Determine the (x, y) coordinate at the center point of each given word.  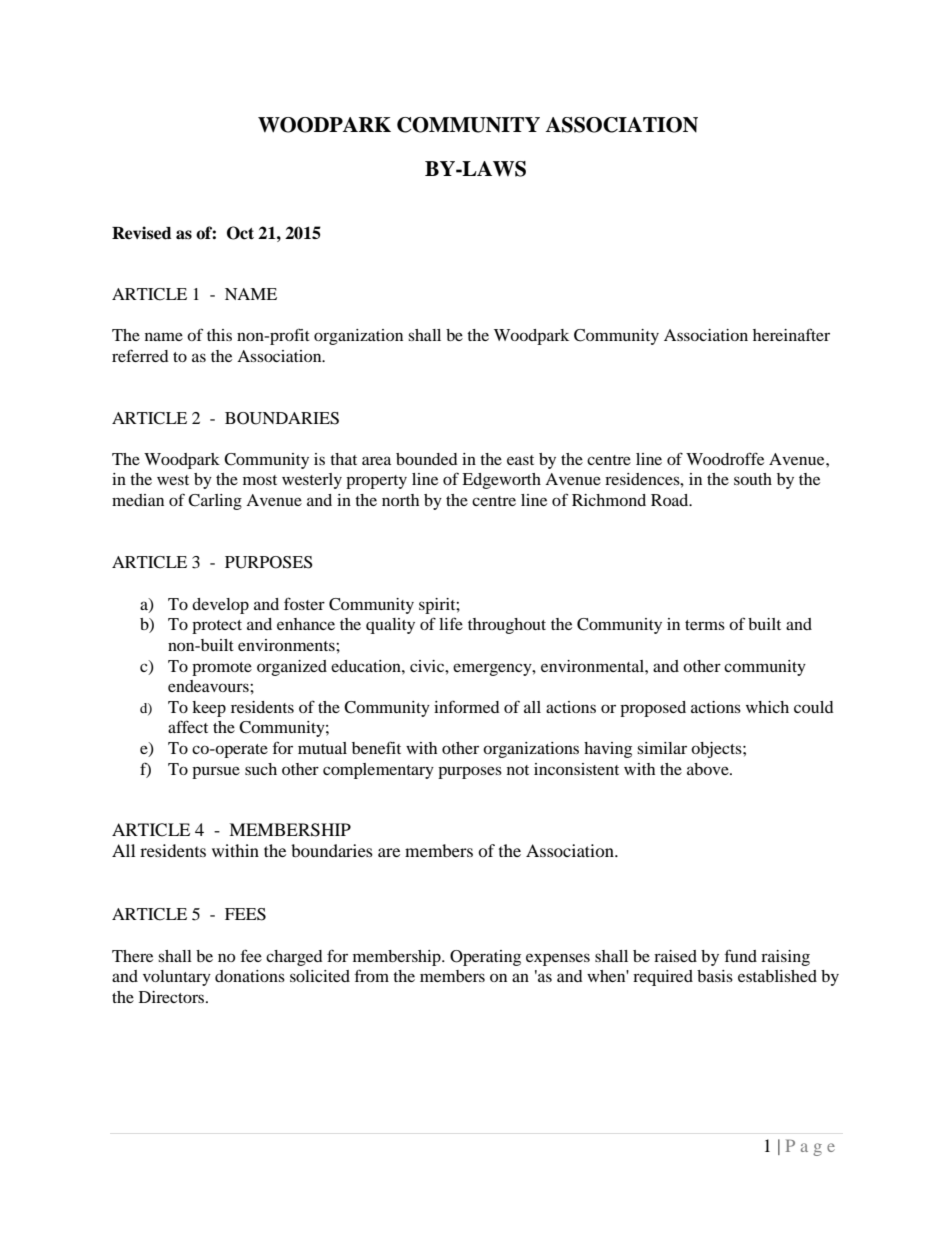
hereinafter (791, 334)
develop (220, 606)
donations (250, 976)
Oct (240, 233)
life (451, 623)
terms (705, 625)
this (219, 335)
